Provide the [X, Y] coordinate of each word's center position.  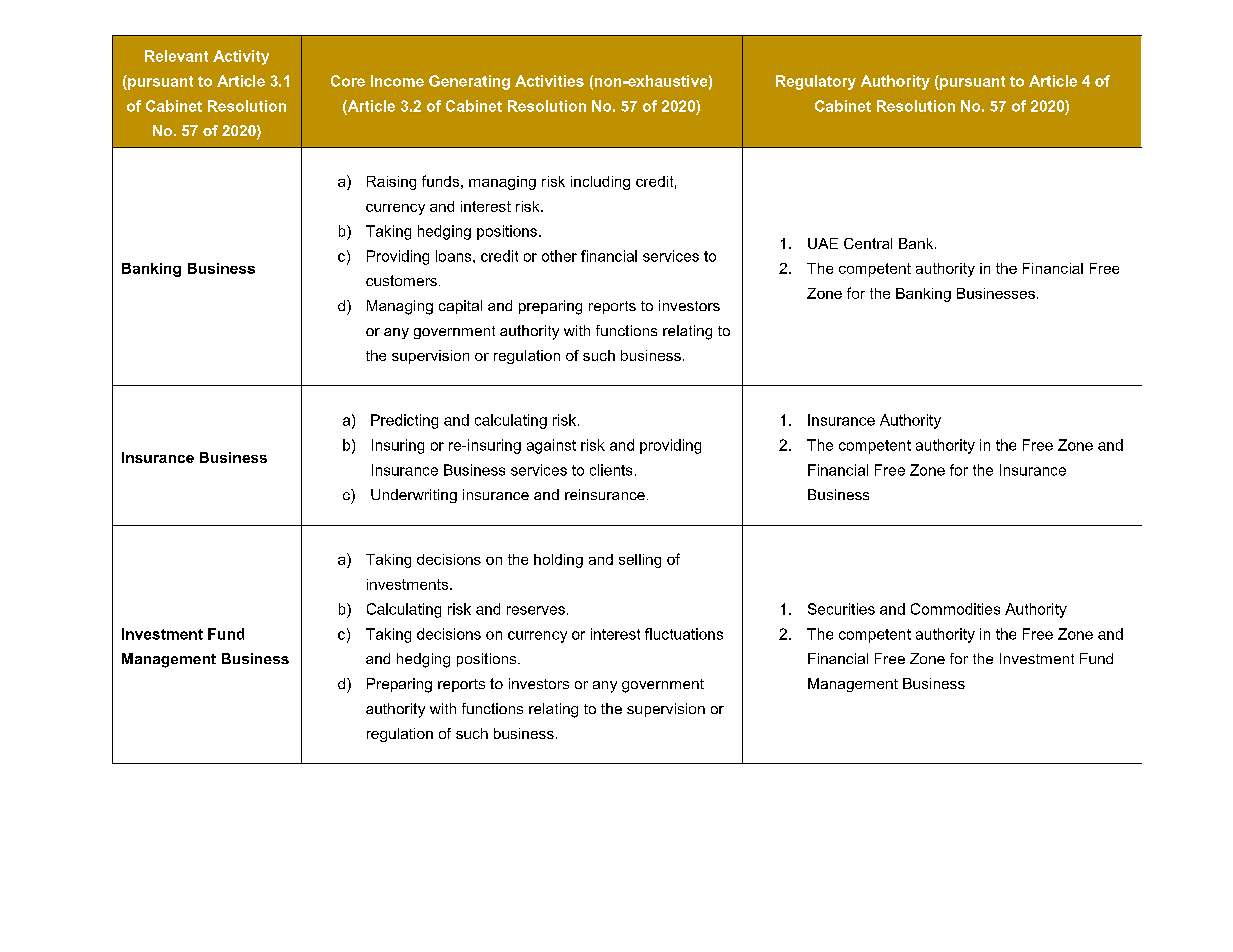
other [559, 256]
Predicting [404, 421]
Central [868, 243]
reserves [536, 610]
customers [401, 280]
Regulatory [816, 82]
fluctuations [684, 634]
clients [611, 470]
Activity [241, 57]
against [551, 446]
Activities [549, 81]
